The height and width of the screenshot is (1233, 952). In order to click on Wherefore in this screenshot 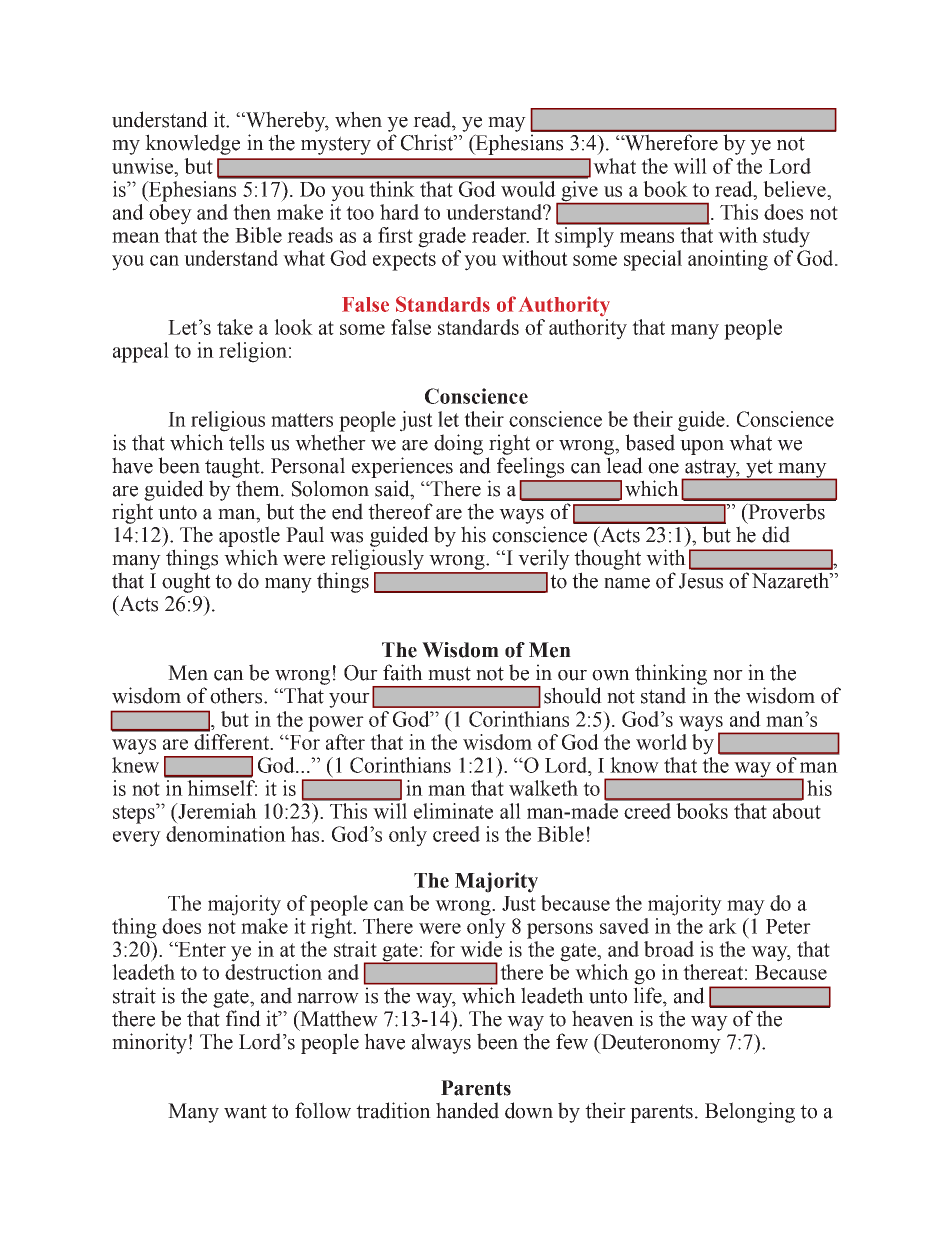, I will do `click(670, 142)`.
